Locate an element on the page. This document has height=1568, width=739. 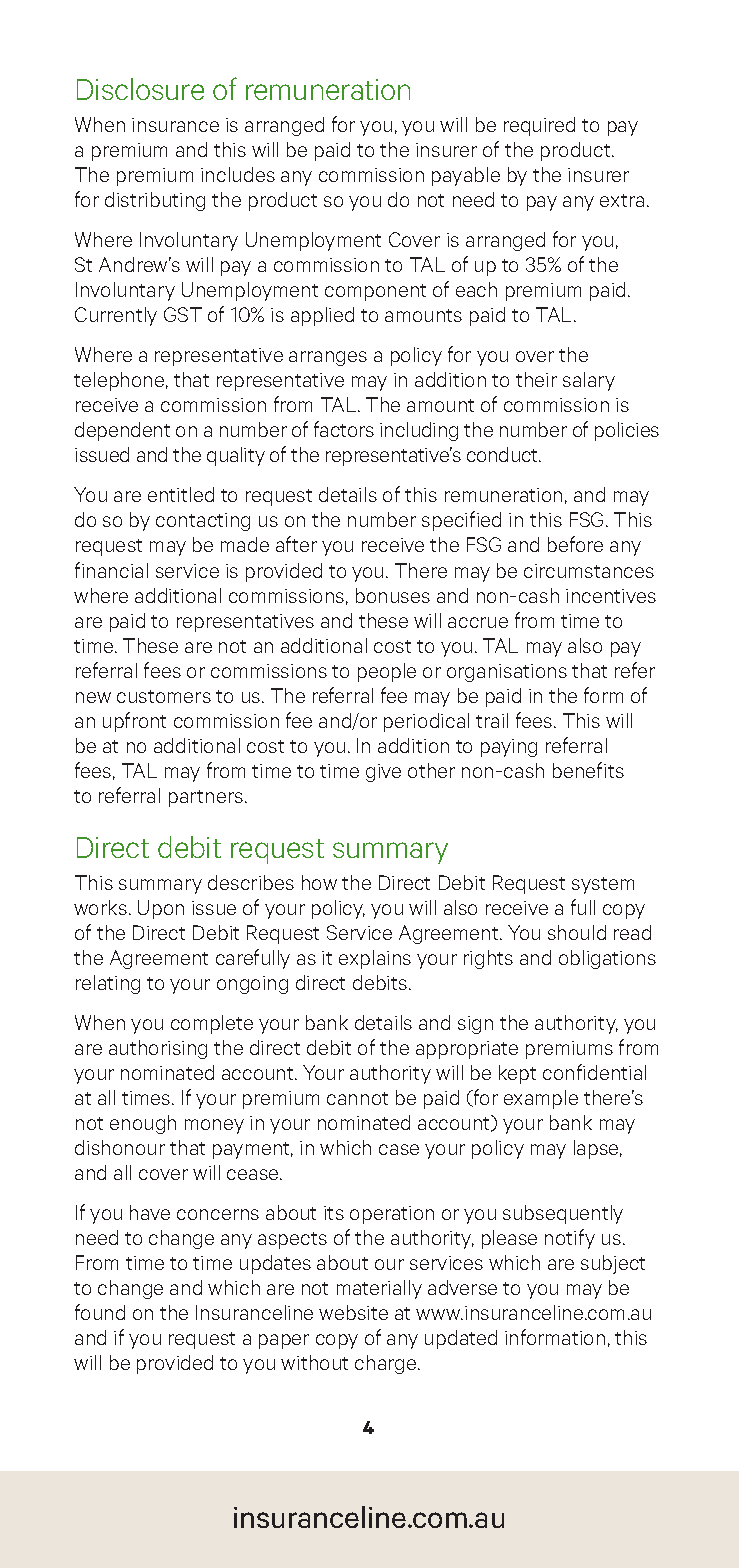
upfront is located at coordinates (134, 722).
